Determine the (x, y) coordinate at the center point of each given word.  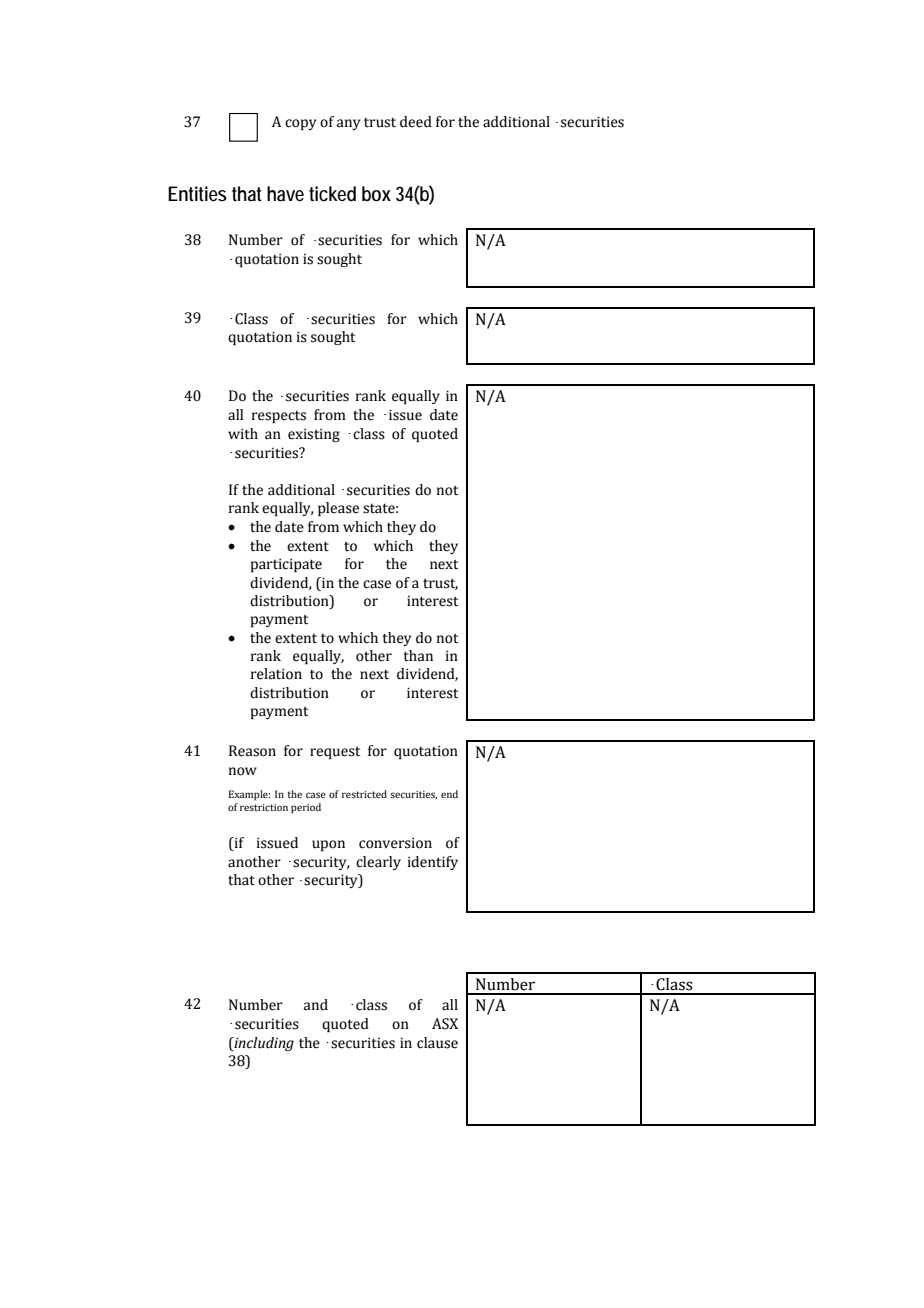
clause (437, 1043)
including (263, 1044)
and (316, 1005)
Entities (197, 194)
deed (416, 122)
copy (300, 124)
